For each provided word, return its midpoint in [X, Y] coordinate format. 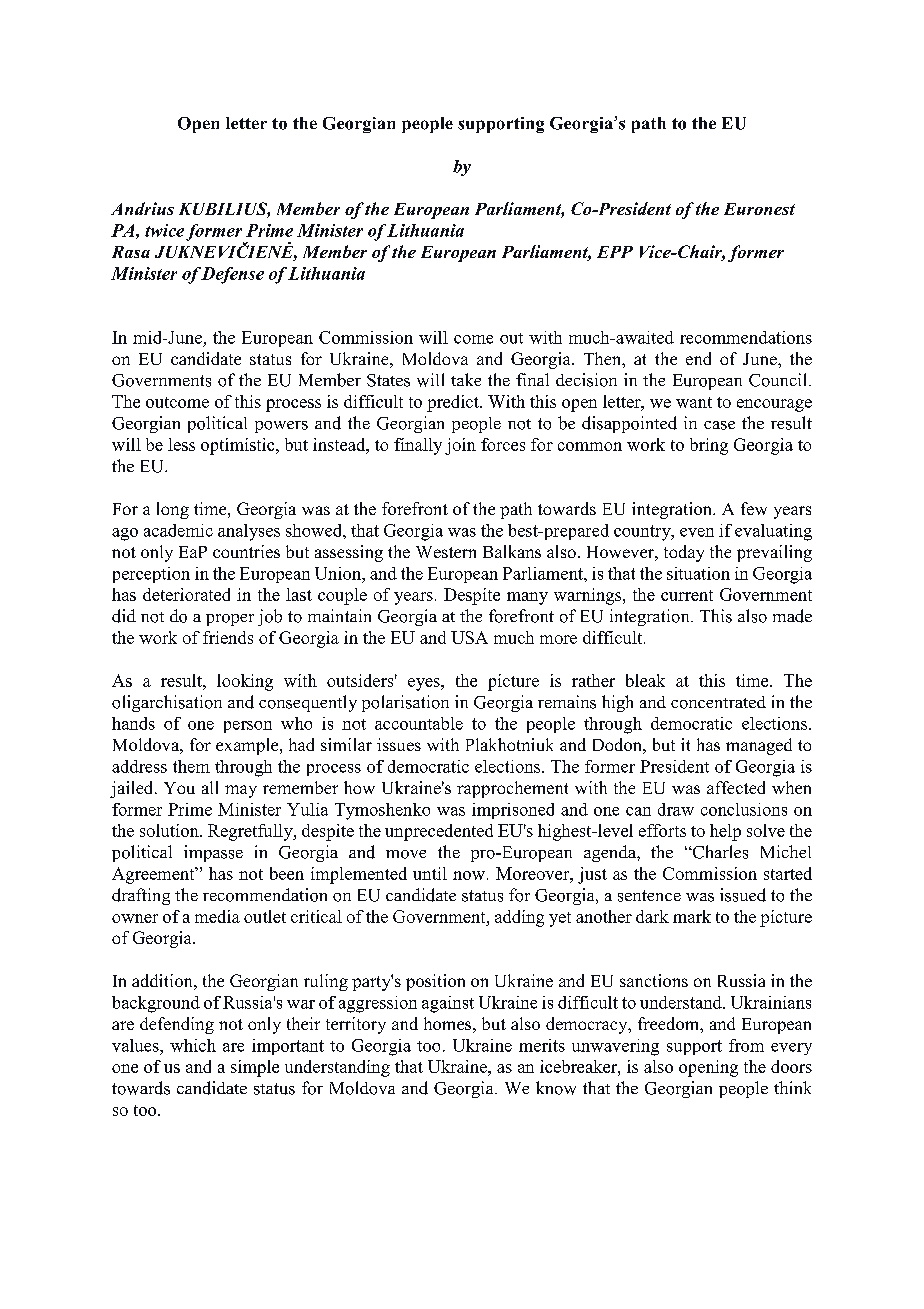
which [193, 1045]
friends [228, 637]
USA [469, 637]
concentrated [718, 702]
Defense [232, 275]
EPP [615, 252]
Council [779, 380]
